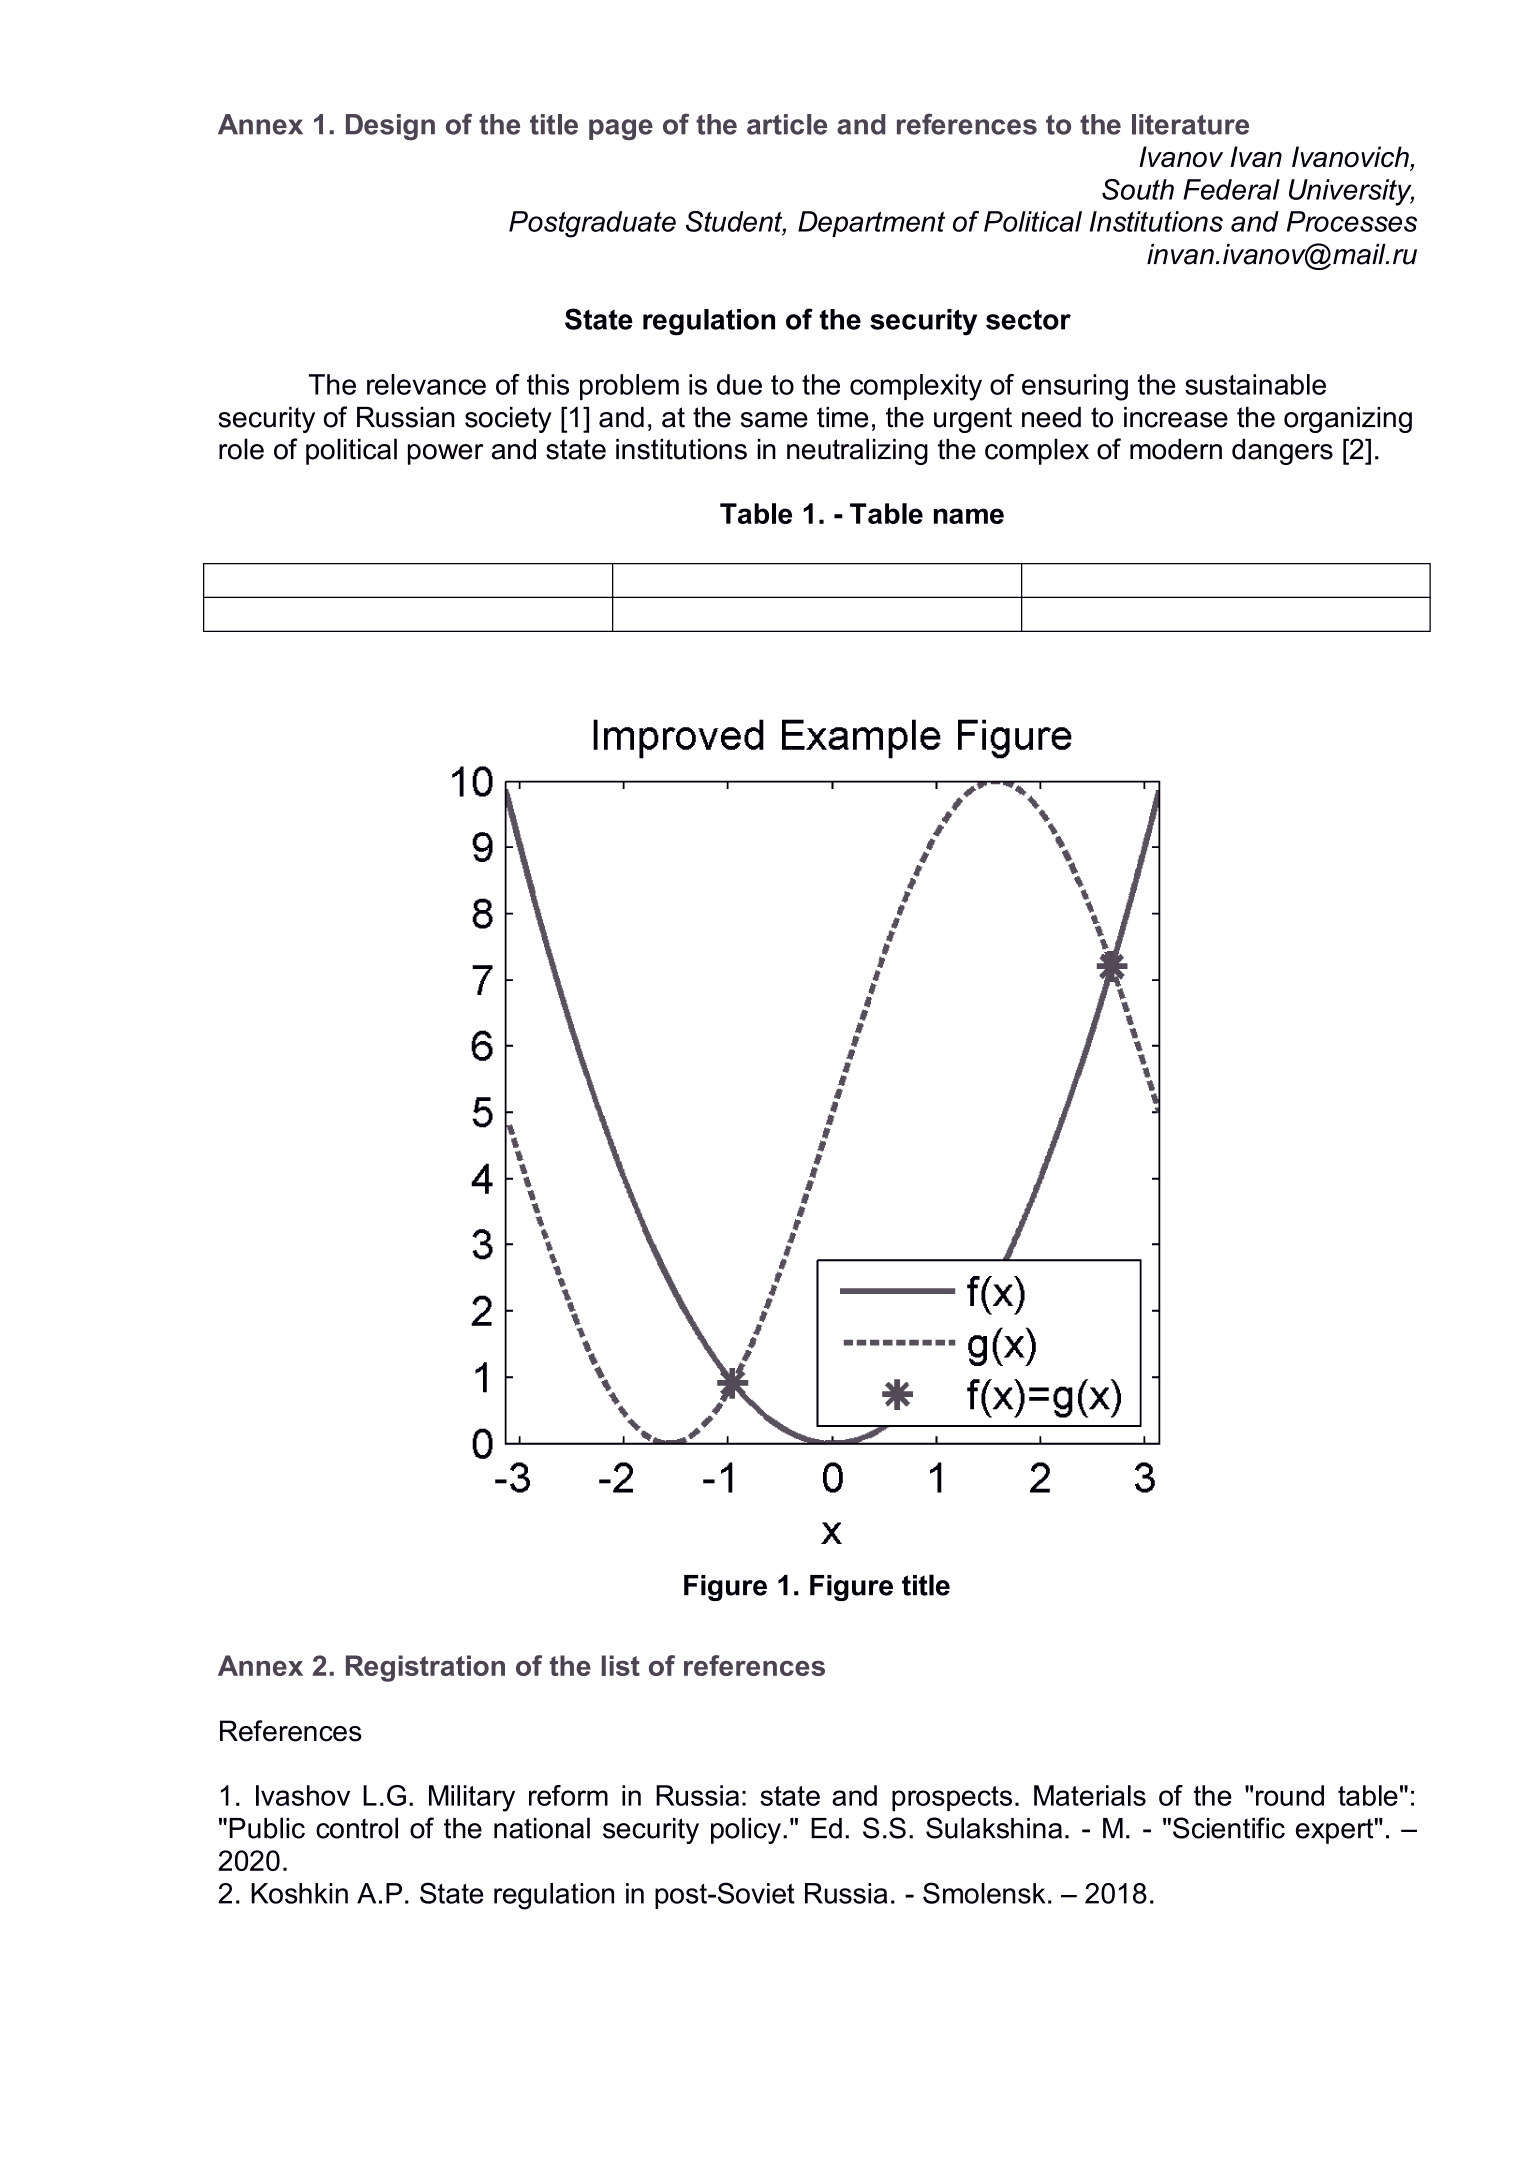  I want to click on control, so click(357, 1828).
